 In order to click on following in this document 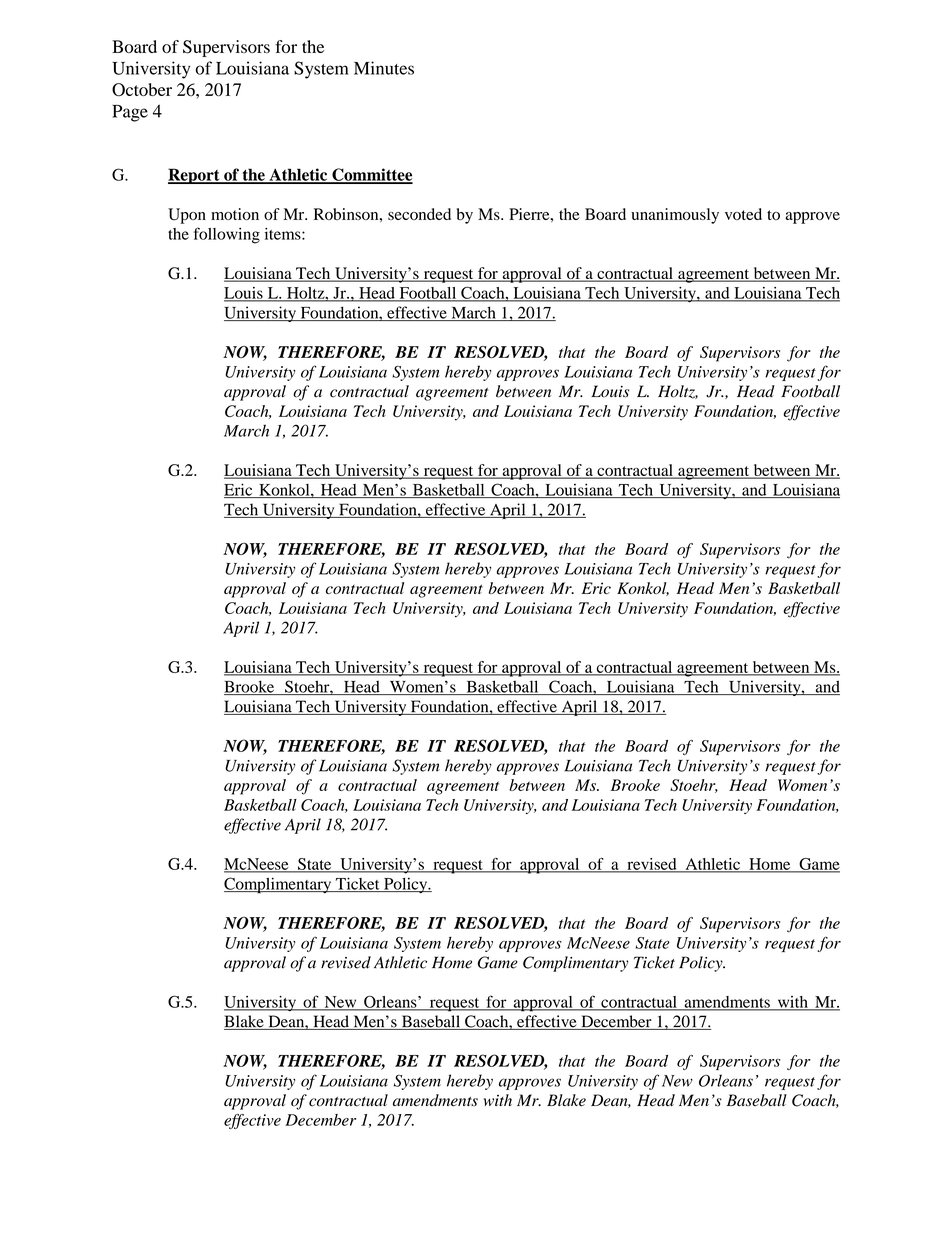, I will do `click(227, 235)`.
